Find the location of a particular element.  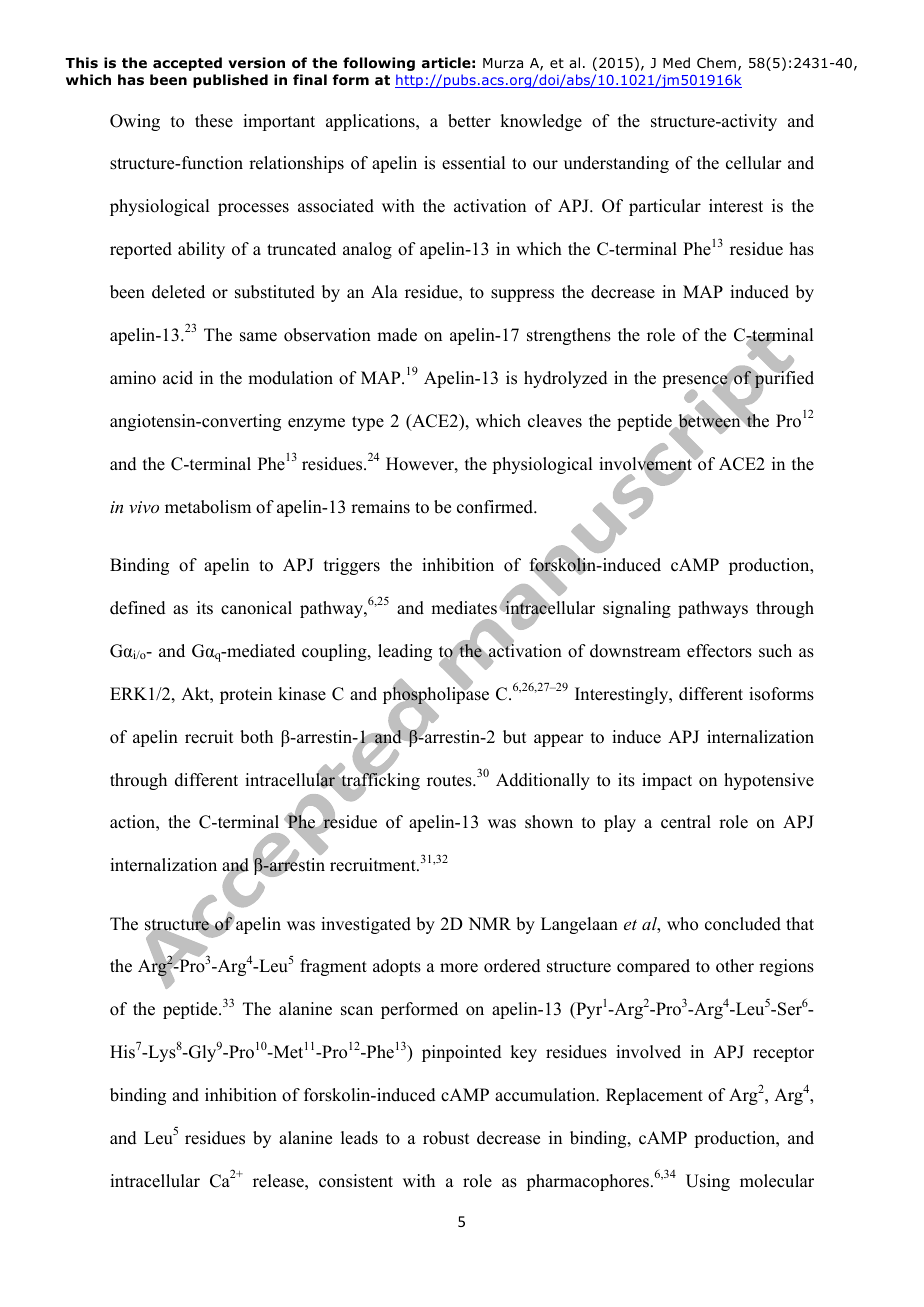

type is located at coordinates (368, 423).
